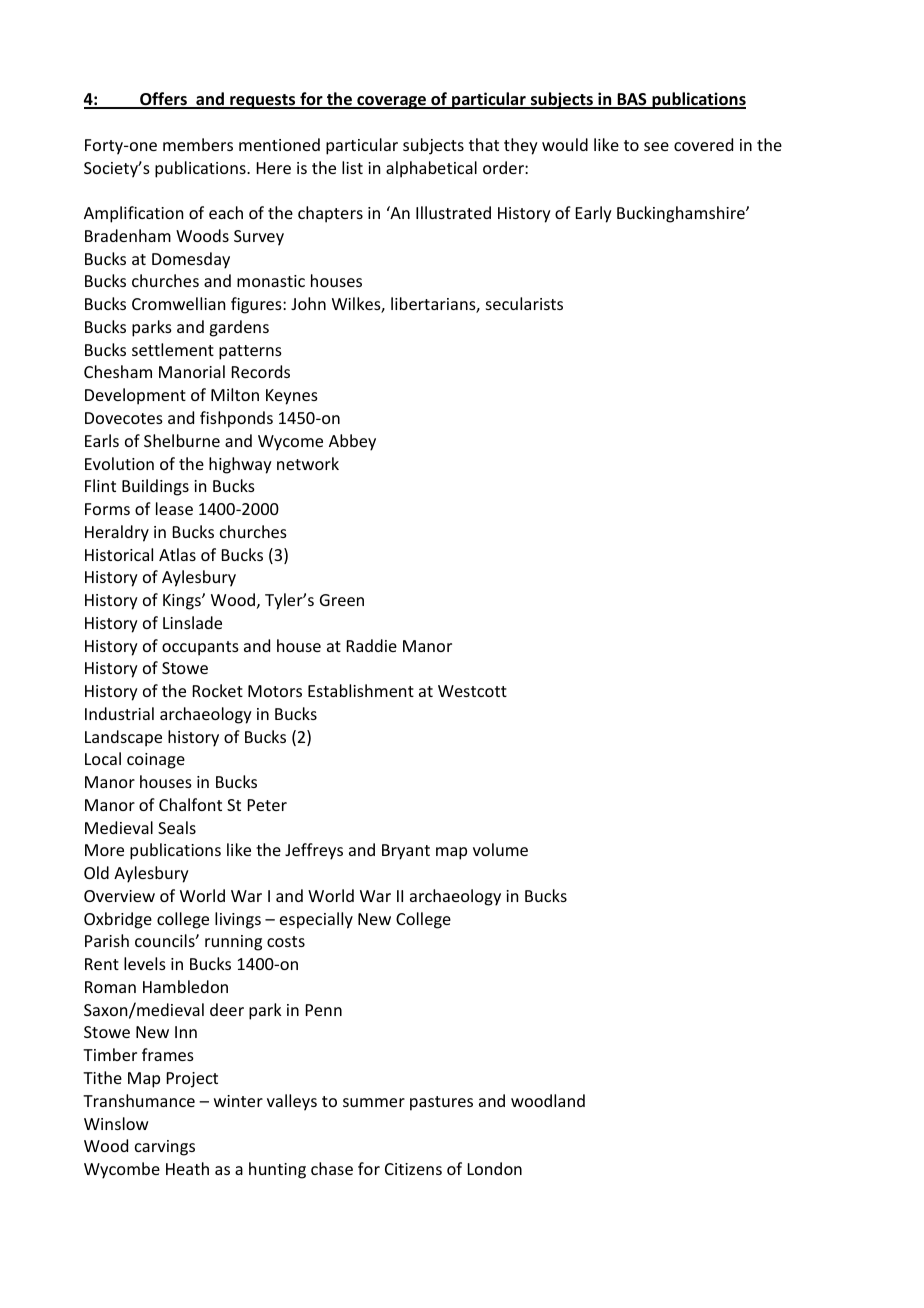  I want to click on occupants, so click(200, 648).
